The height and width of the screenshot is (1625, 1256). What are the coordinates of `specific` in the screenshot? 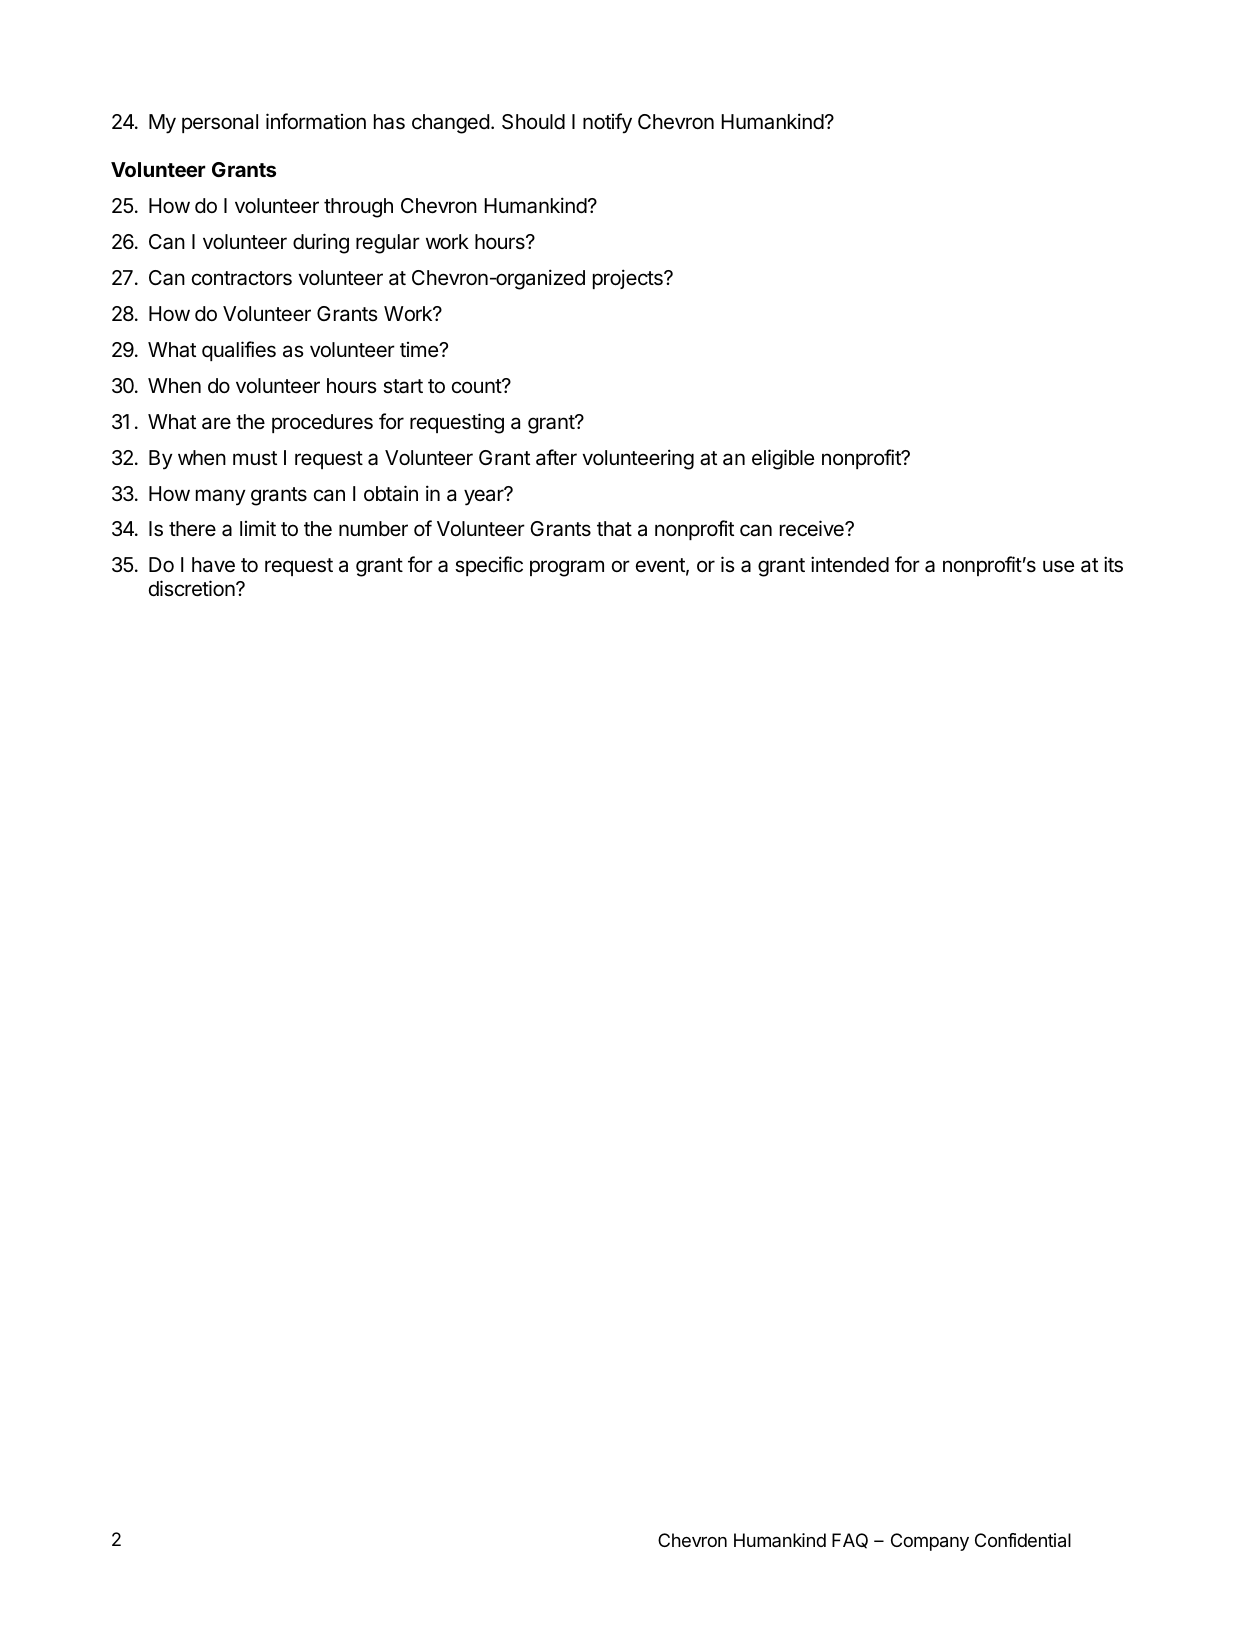 It's located at (489, 566).
